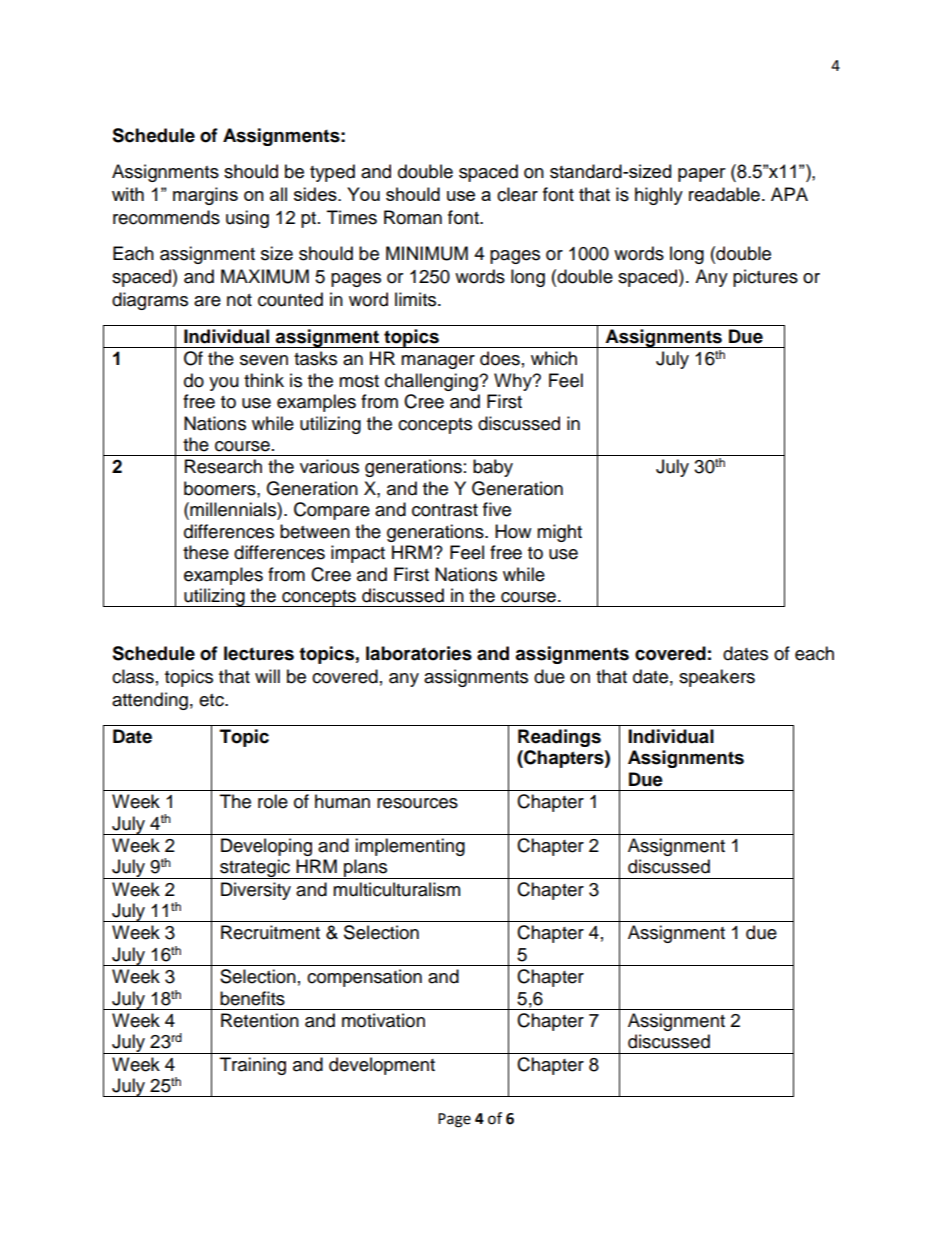 Image resolution: width=952 pixels, height=1233 pixels. I want to click on lectures, so click(259, 653).
